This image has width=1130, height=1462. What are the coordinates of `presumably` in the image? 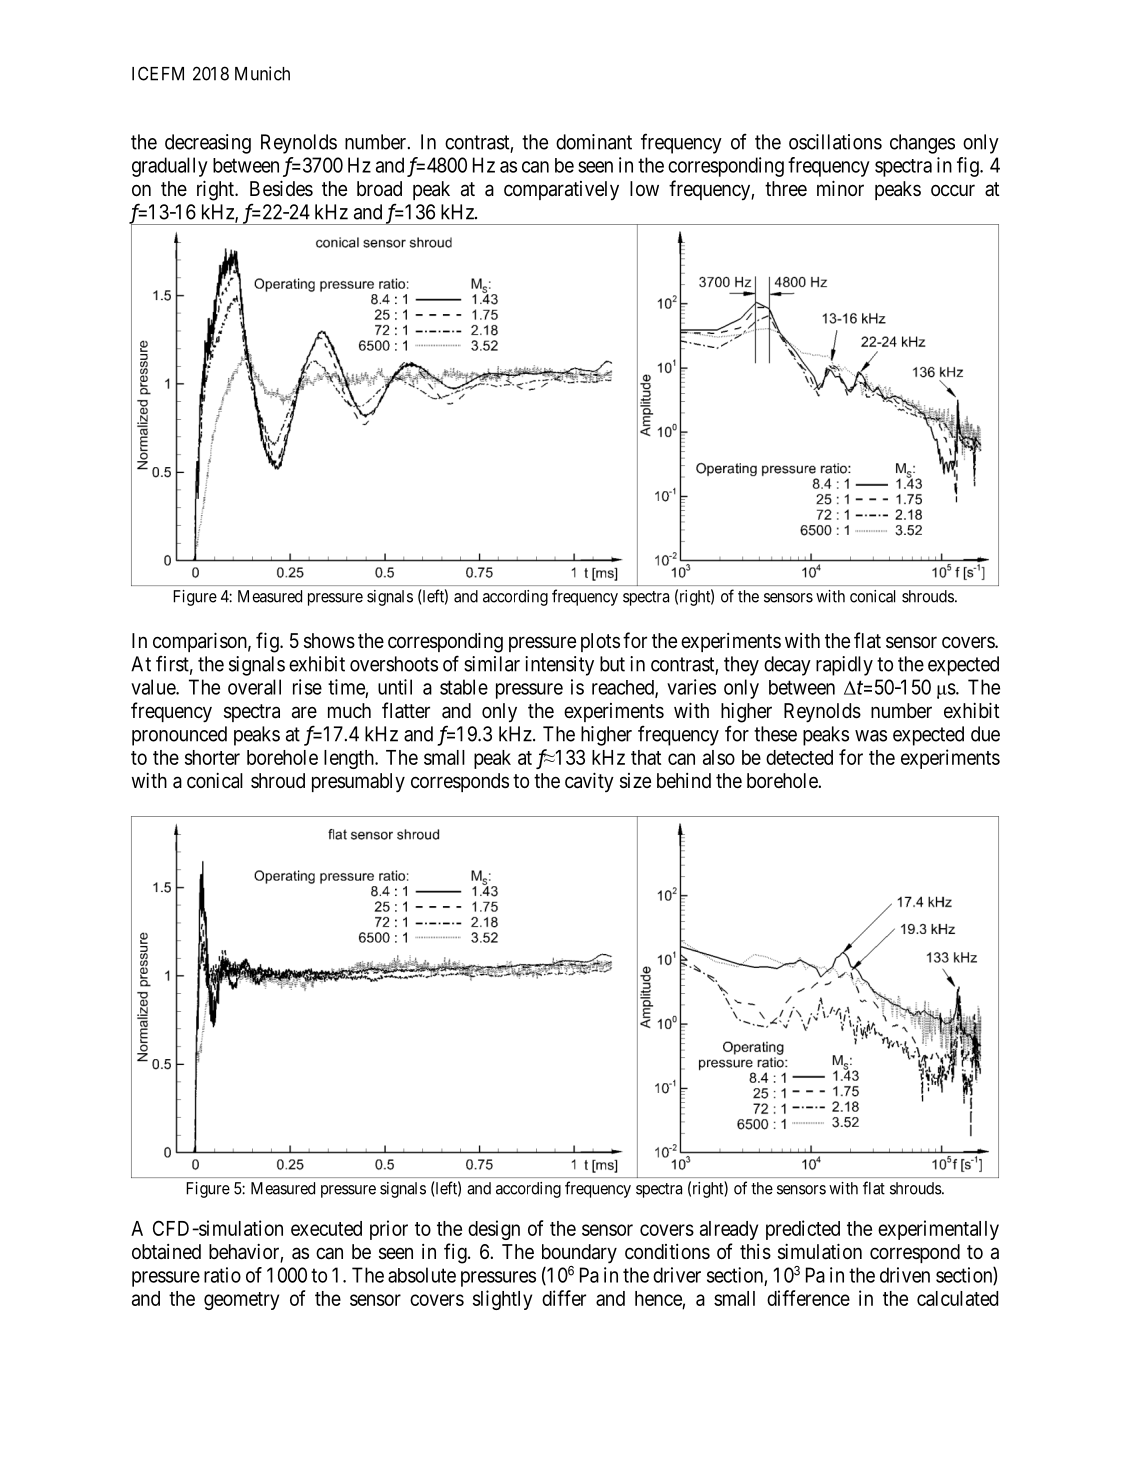 It's located at (358, 783).
